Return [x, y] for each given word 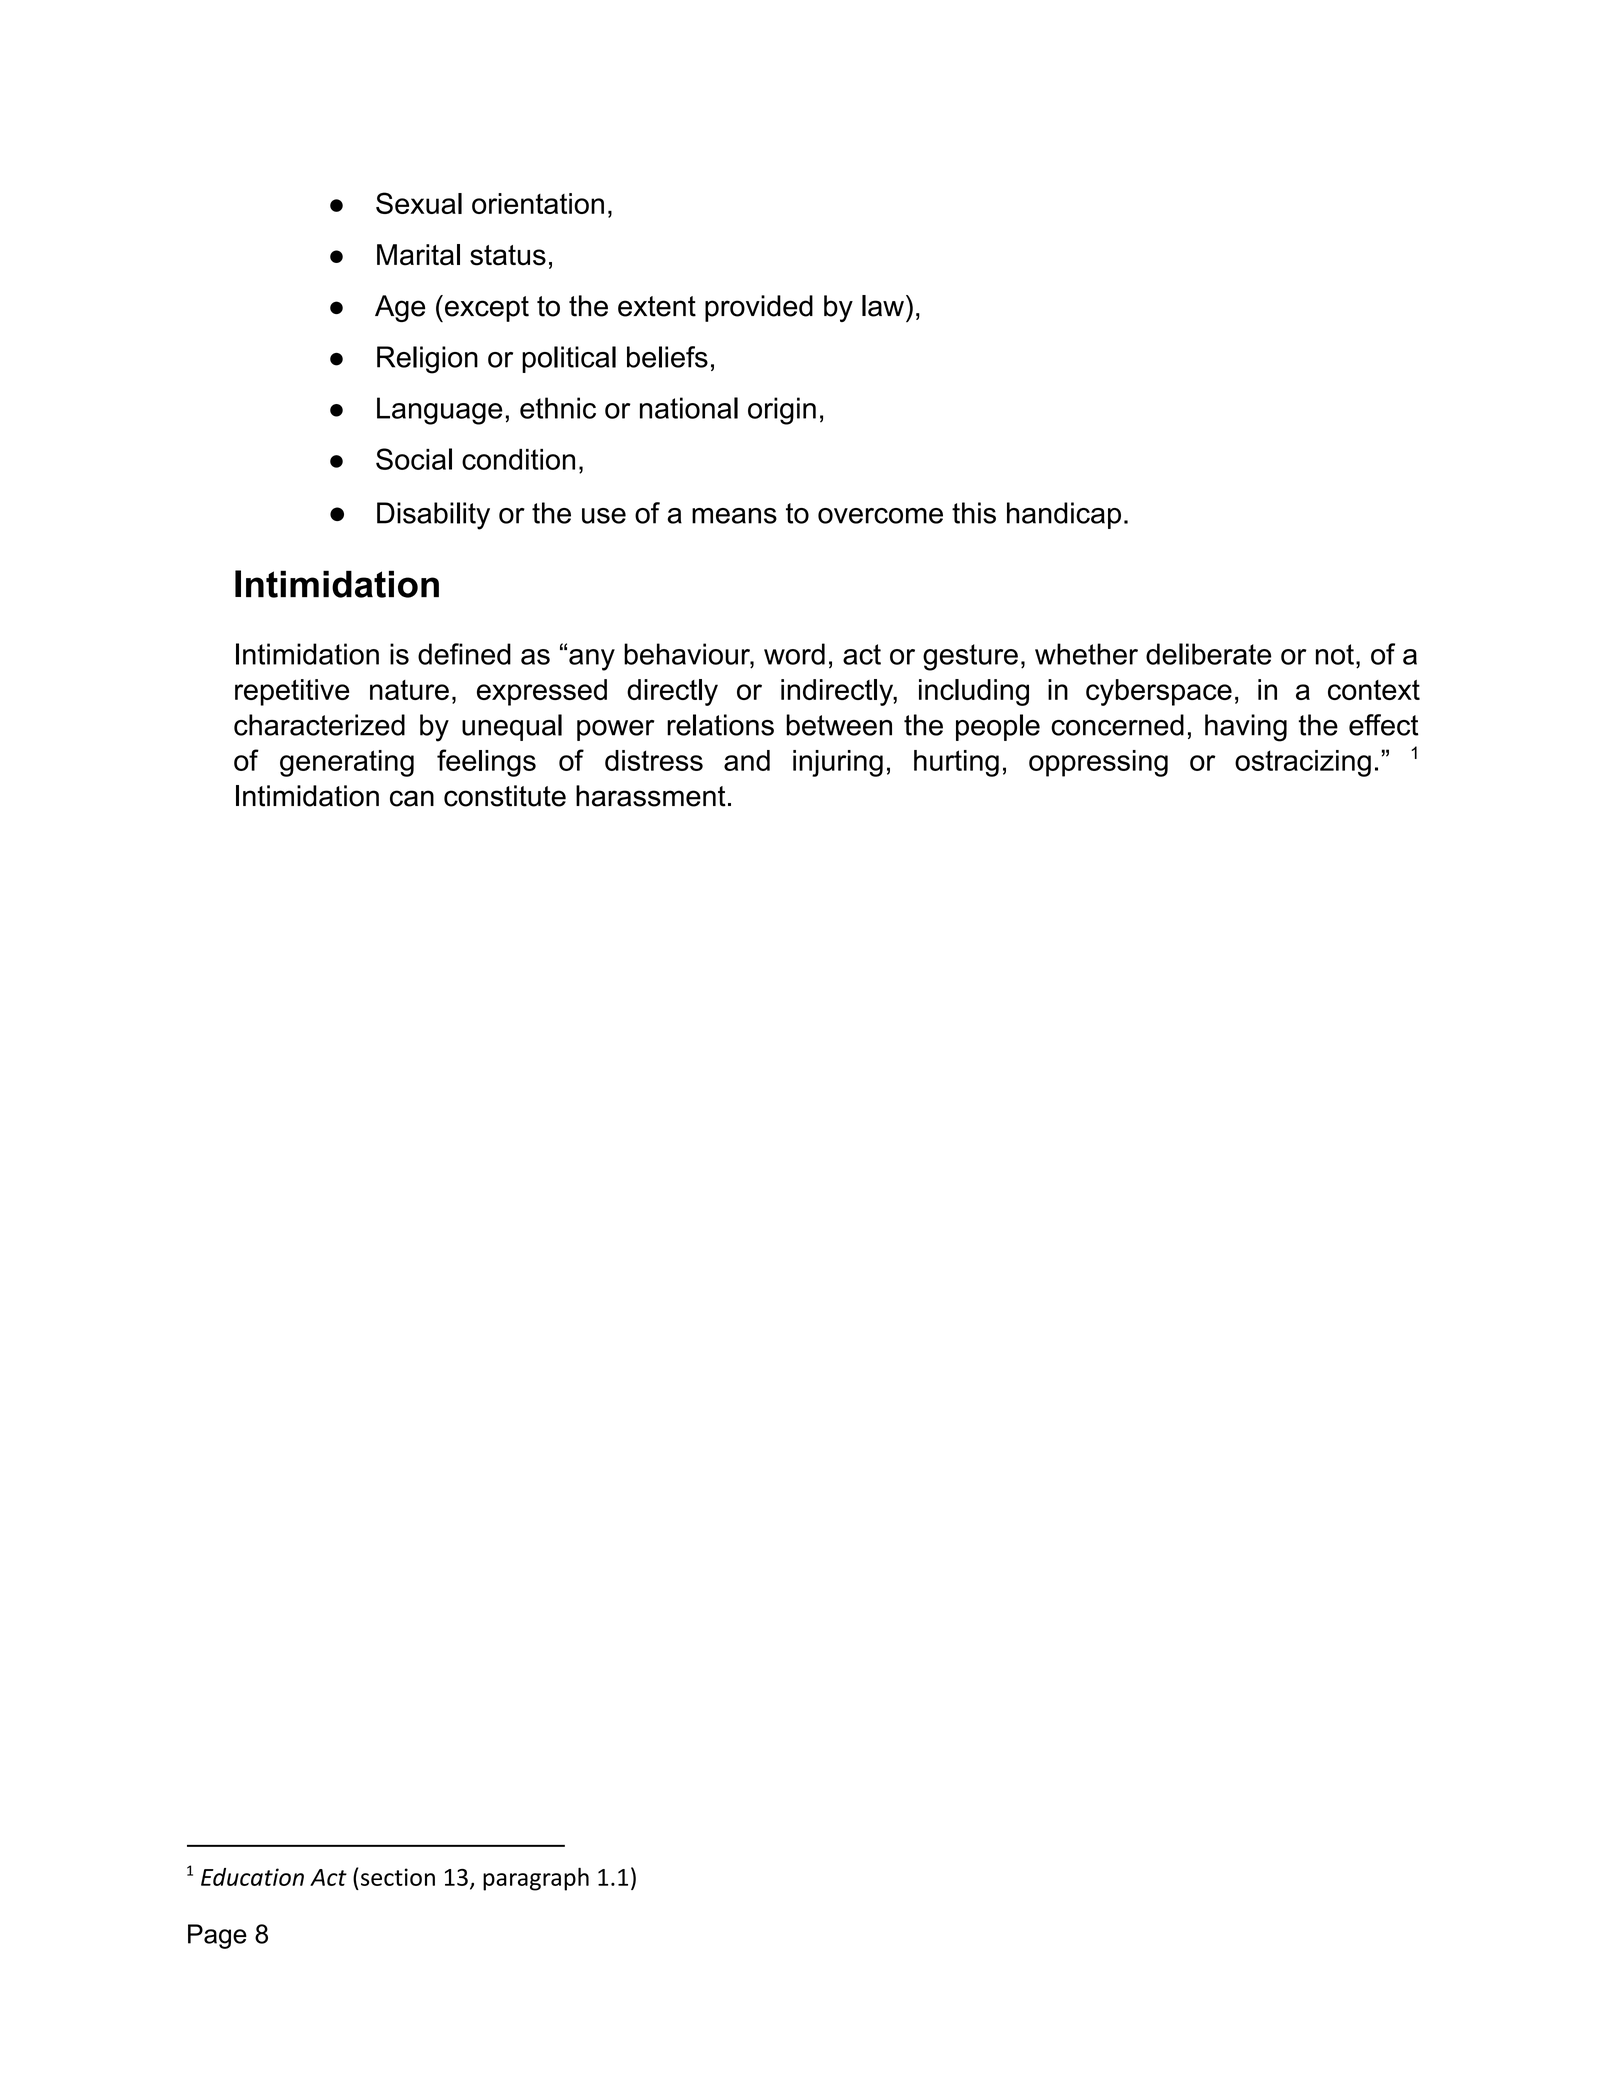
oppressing [1098, 763]
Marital [418, 255]
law [883, 306]
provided [759, 308]
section [398, 1877]
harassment [651, 796]
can [412, 798]
